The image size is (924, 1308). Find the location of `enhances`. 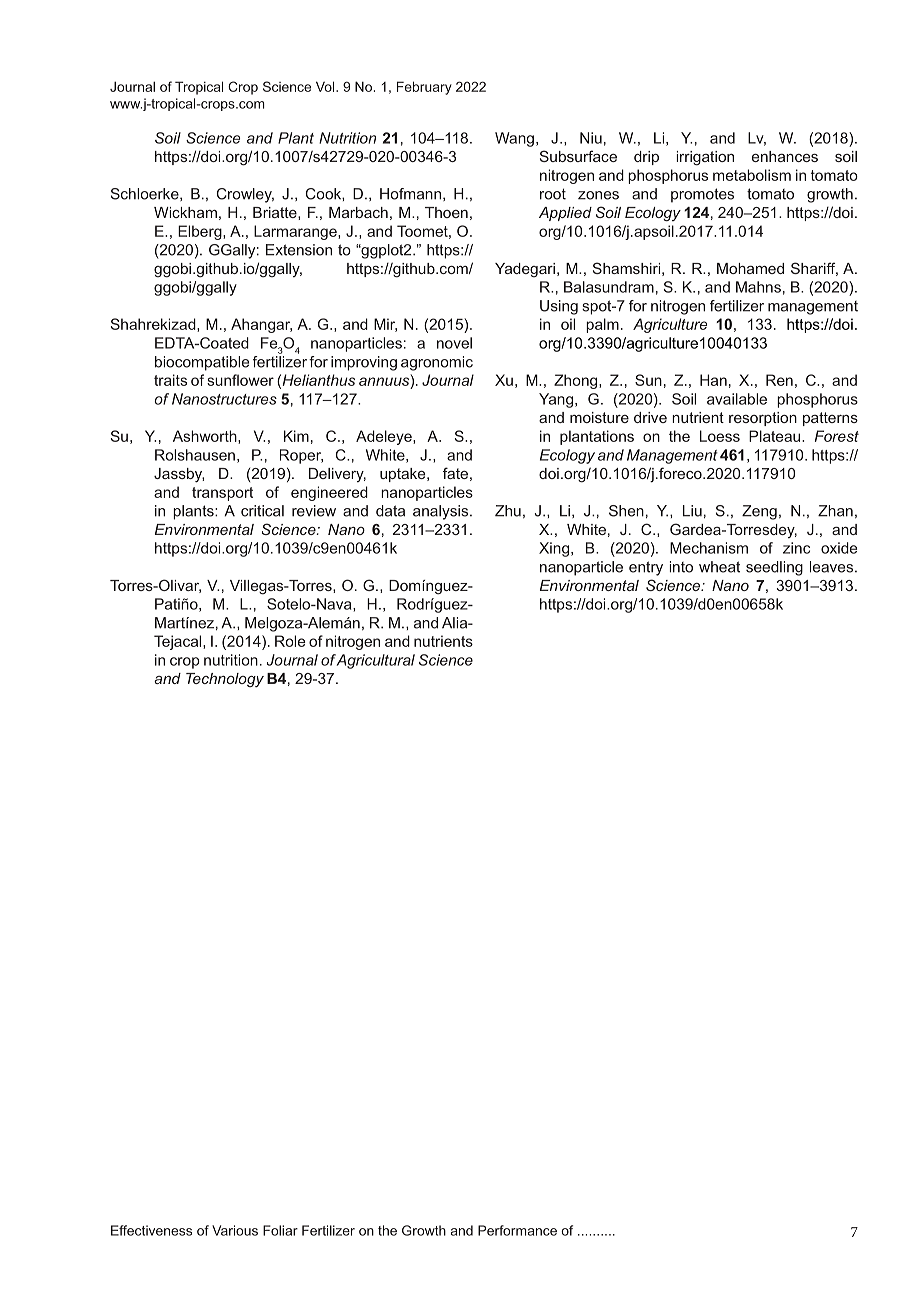

enhances is located at coordinates (785, 156).
